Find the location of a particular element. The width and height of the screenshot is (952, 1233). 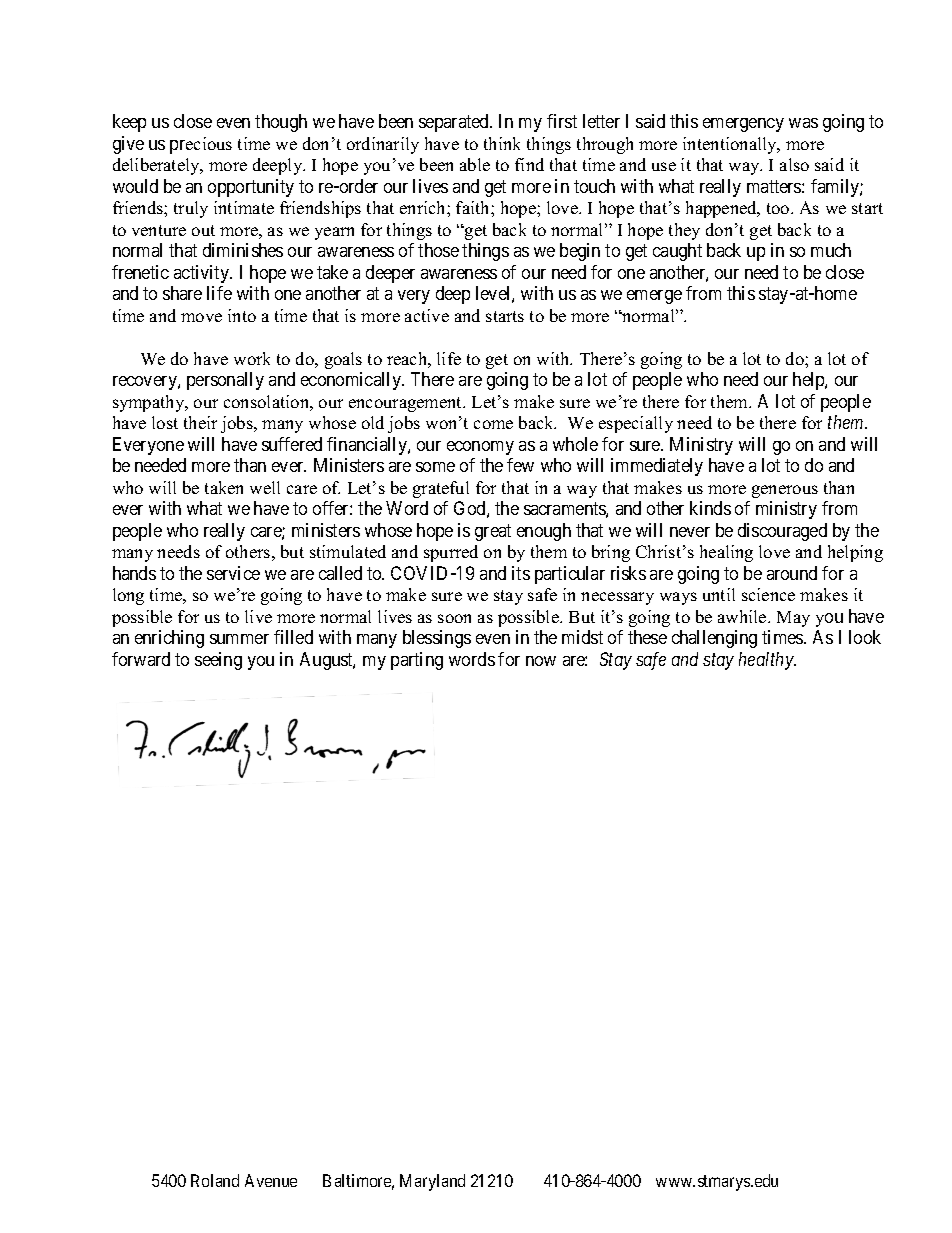

precious is located at coordinates (201, 145).
